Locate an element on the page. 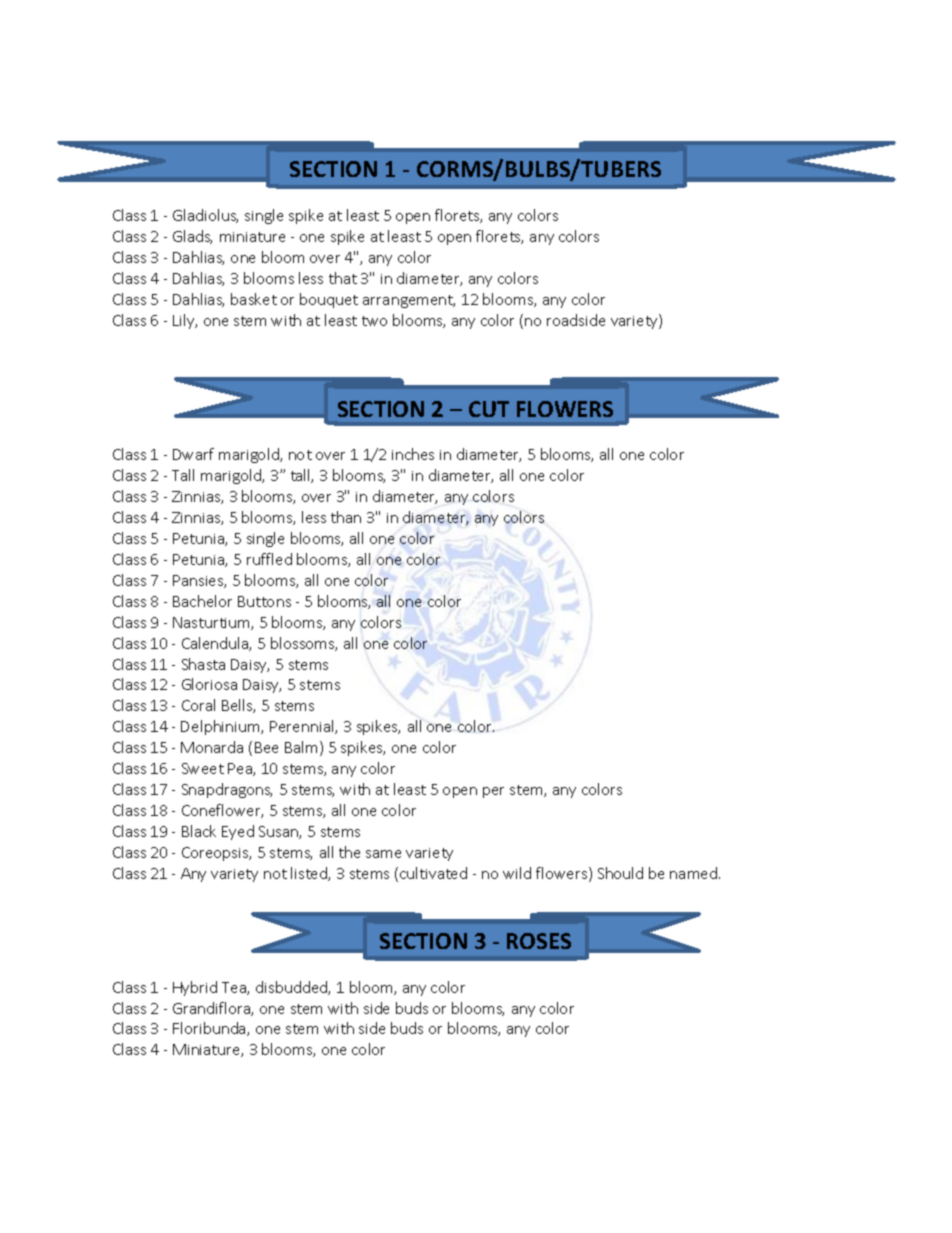  CUT is located at coordinates (489, 409).
